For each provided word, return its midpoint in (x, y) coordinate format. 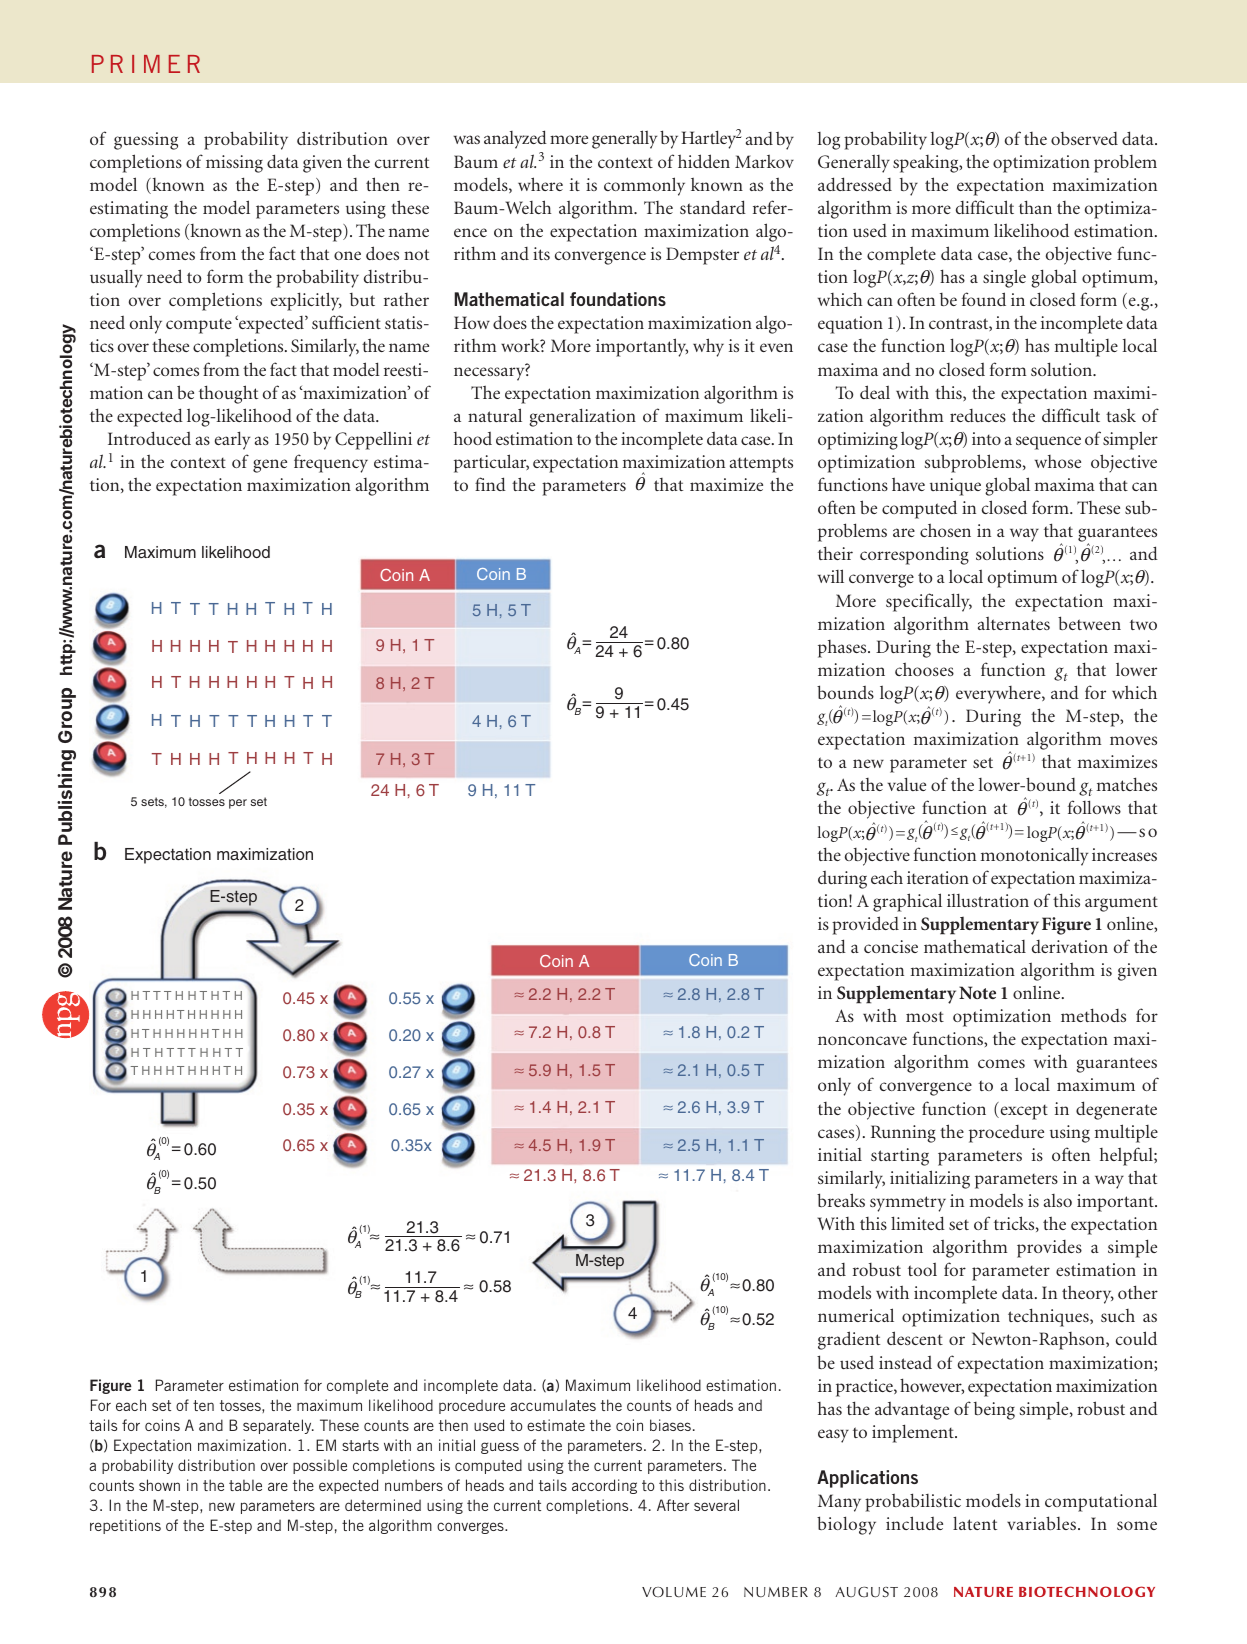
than (1035, 207)
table (245, 1485)
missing (234, 164)
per (238, 804)
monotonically (1034, 857)
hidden (704, 161)
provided (865, 925)
